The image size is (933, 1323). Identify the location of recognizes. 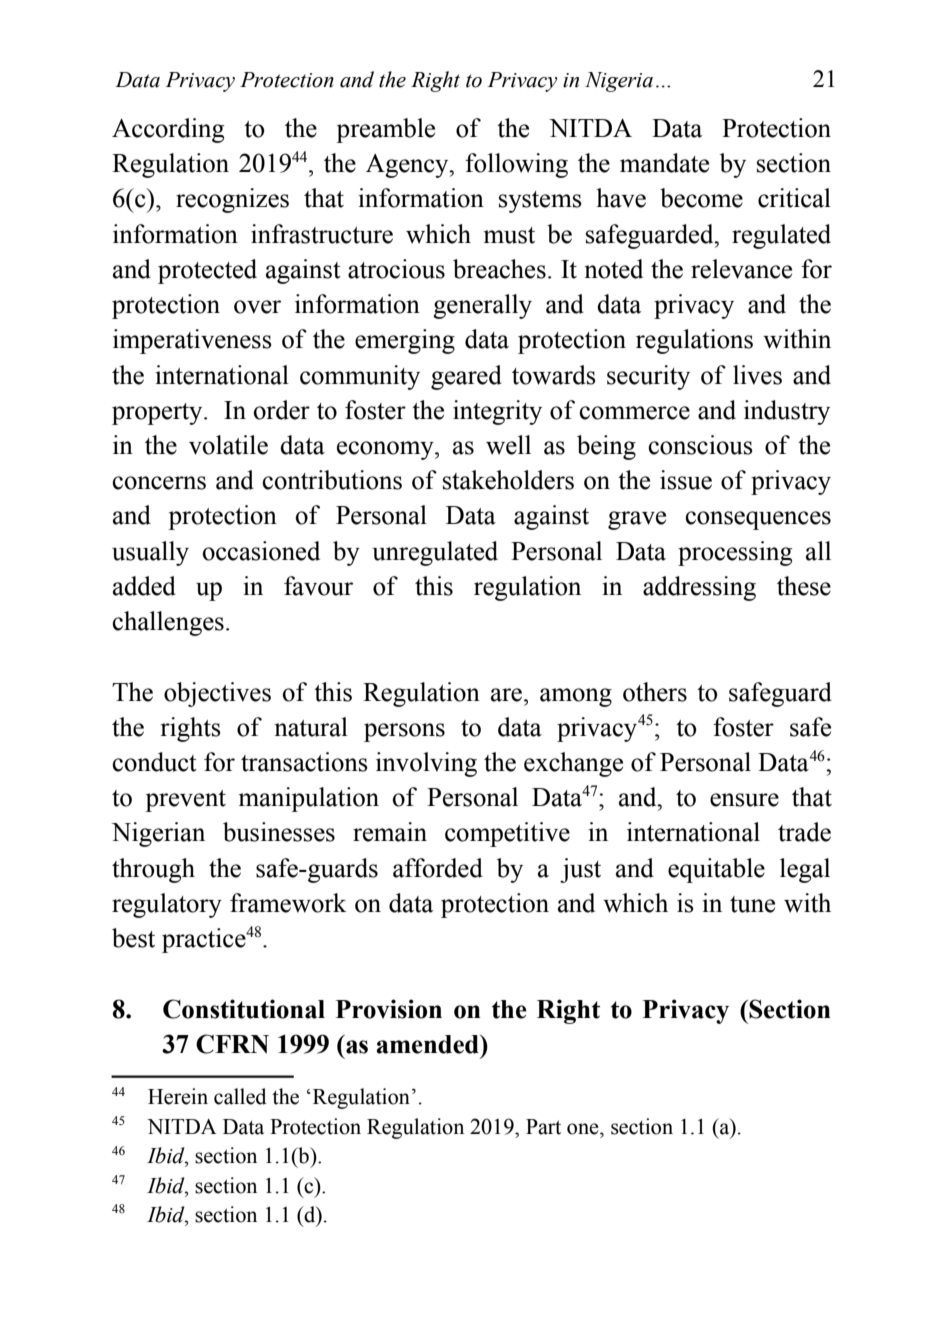
(232, 200).
